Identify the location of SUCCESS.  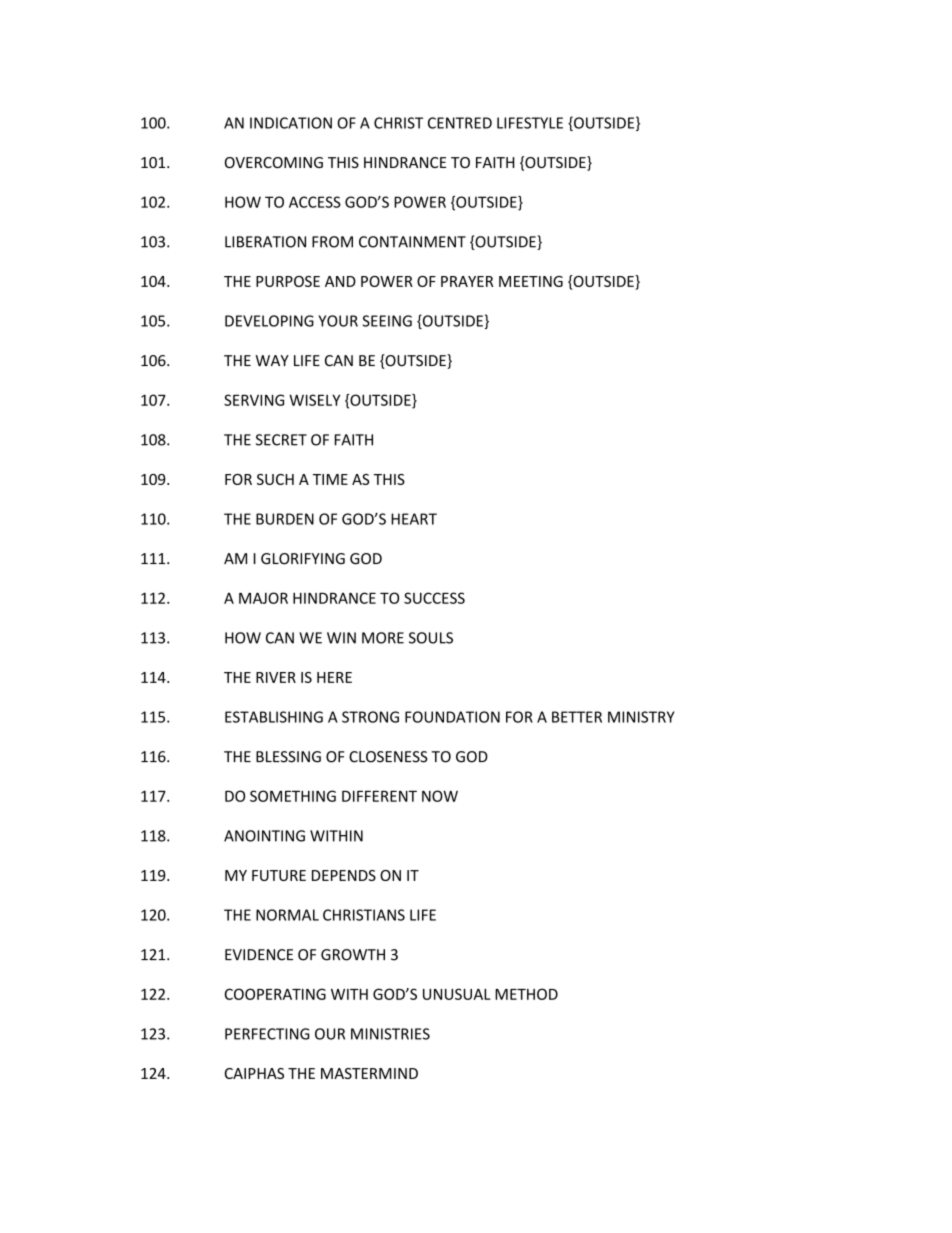
(434, 598).
